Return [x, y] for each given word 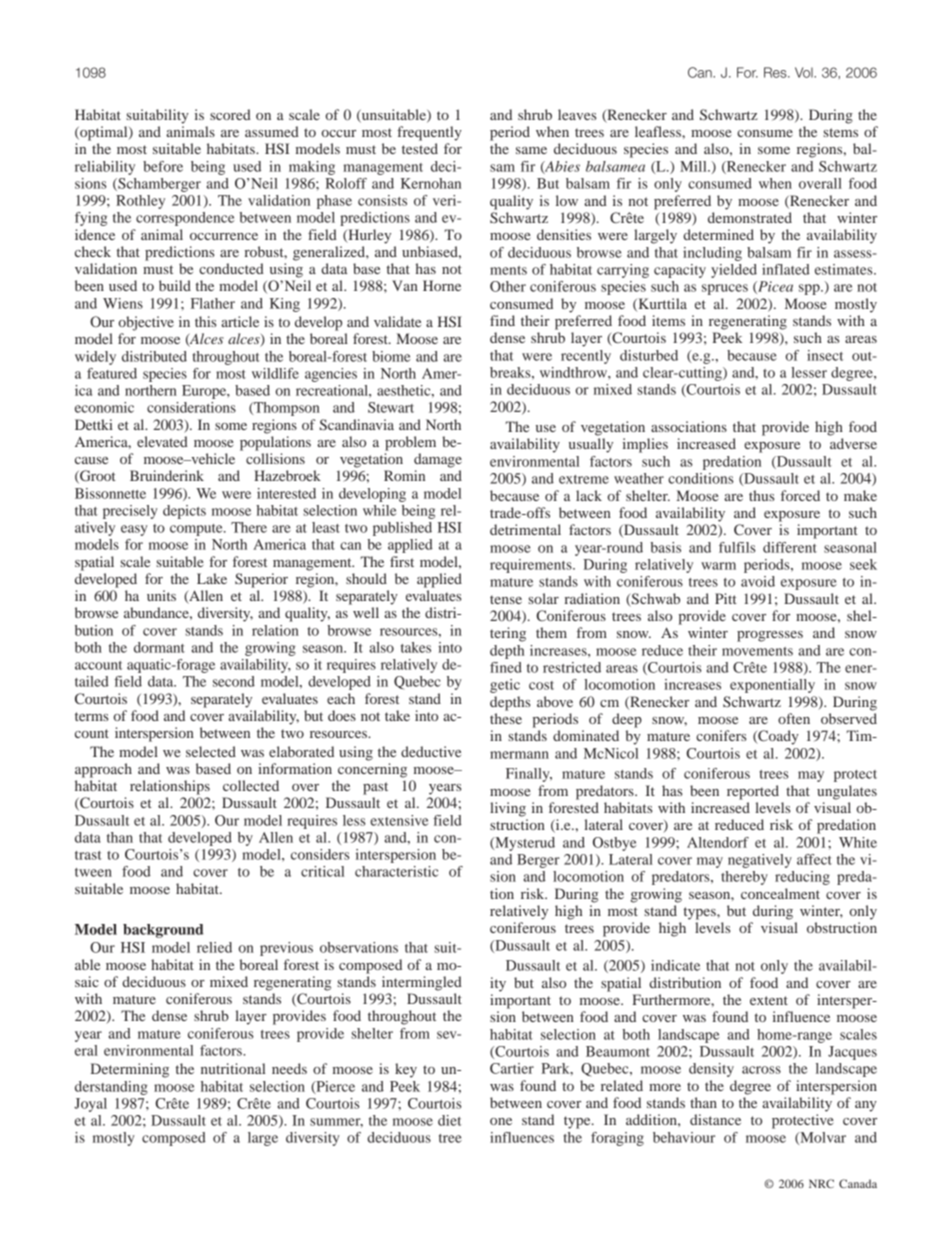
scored [230, 114]
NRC [821, 1183]
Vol [805, 72]
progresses [770, 636]
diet [449, 1120]
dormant [159, 647]
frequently [429, 133]
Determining [130, 1070]
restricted [572, 667]
